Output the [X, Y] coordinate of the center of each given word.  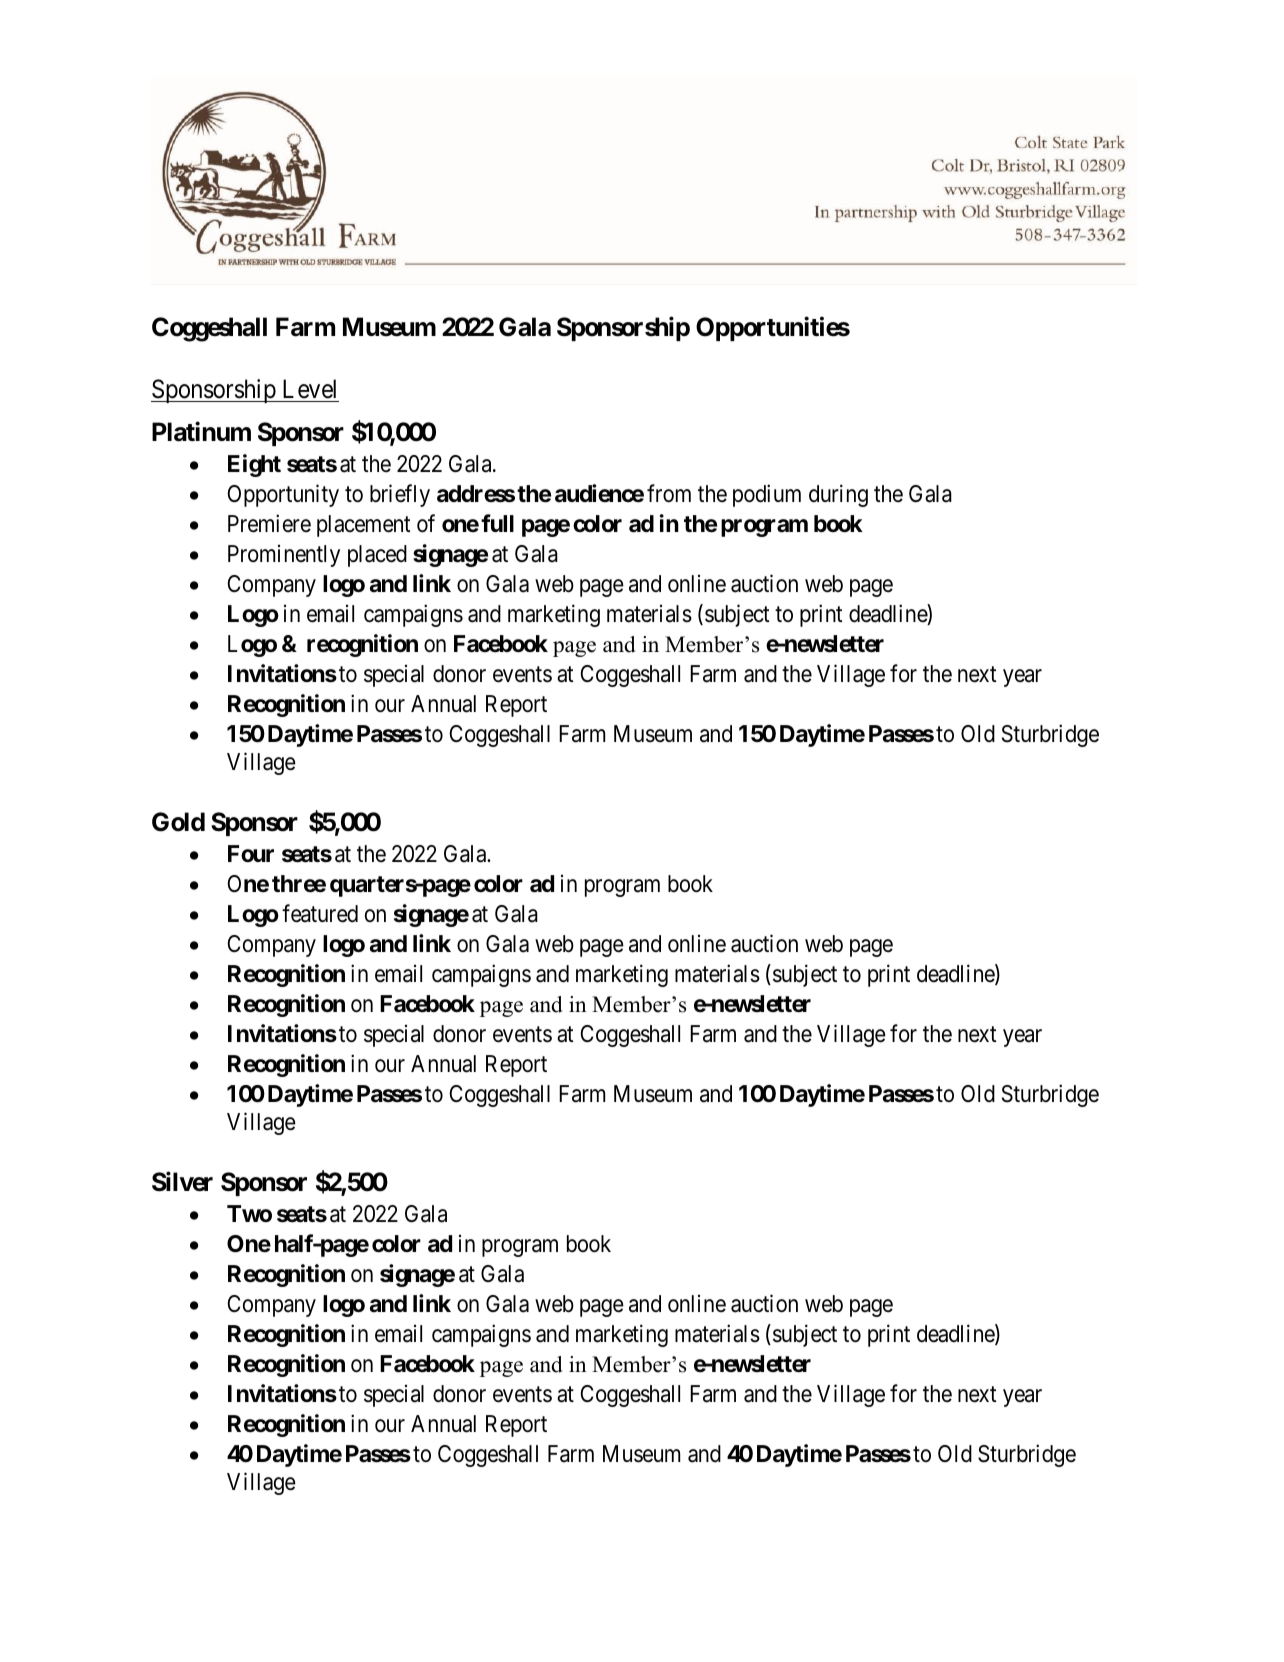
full [497, 523]
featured [320, 913]
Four [251, 853]
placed [377, 556]
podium [767, 495]
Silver [182, 1182]
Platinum [201, 432]
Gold [178, 822]
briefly [400, 495]
